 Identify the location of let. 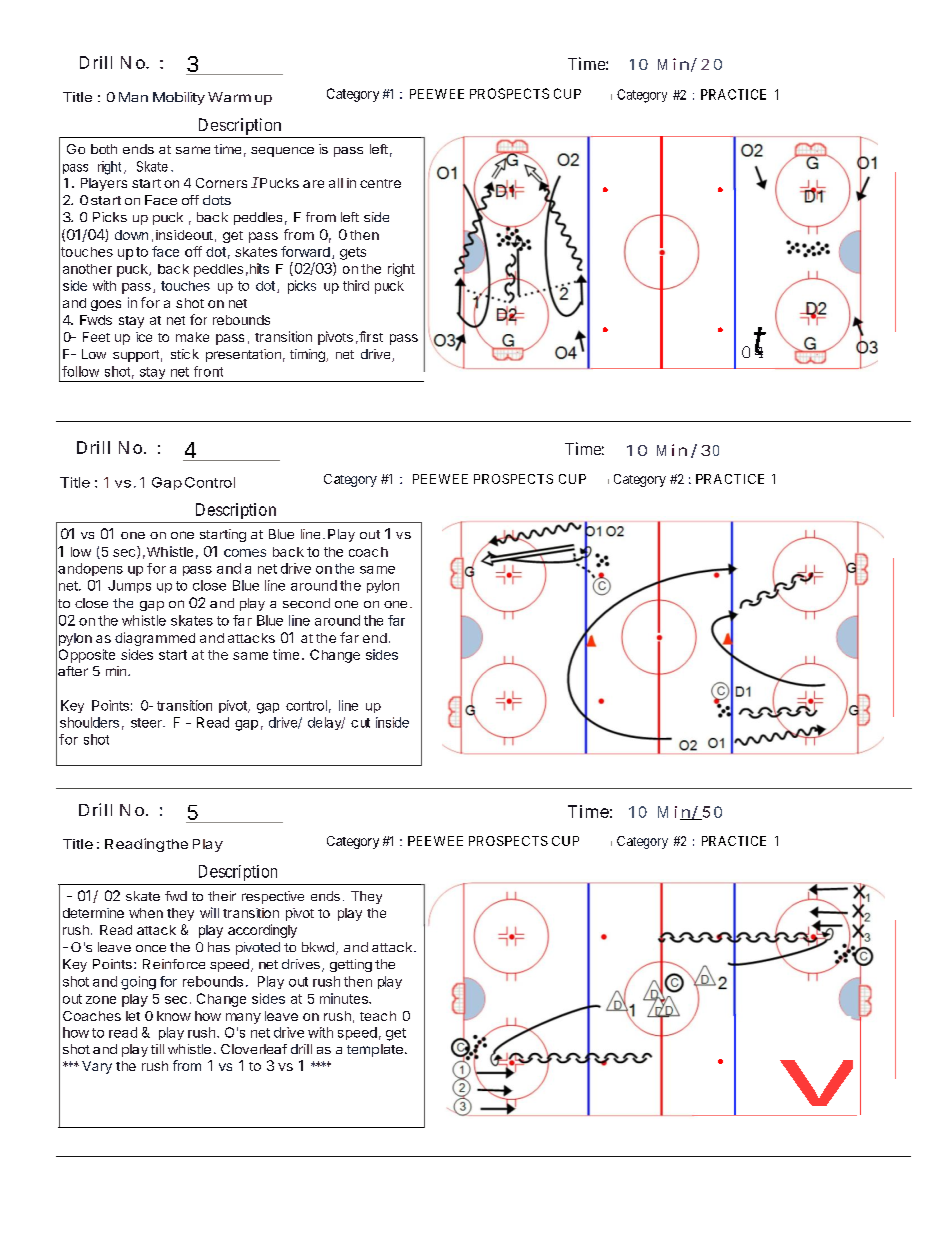
(133, 1016).
